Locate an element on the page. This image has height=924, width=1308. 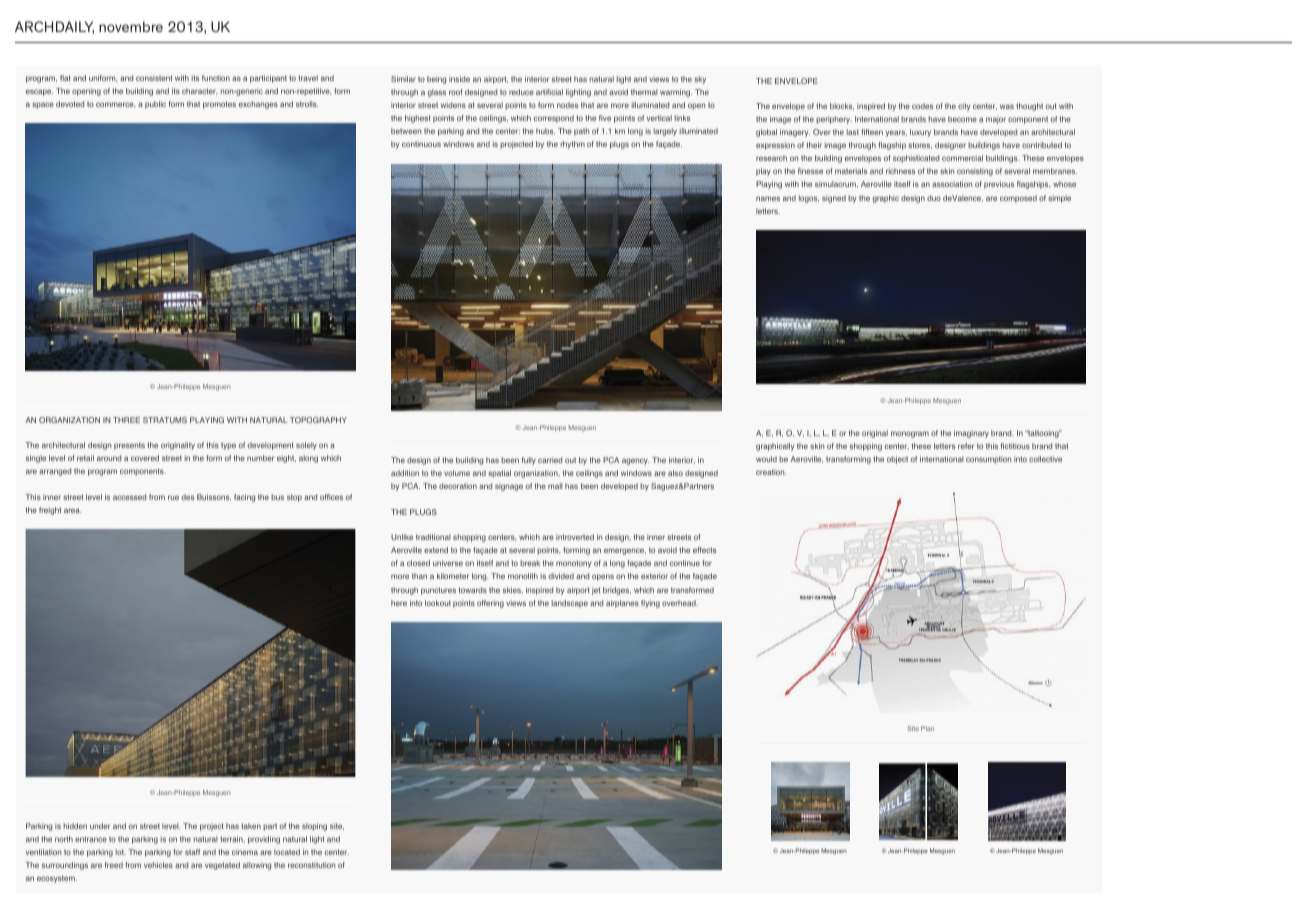
located is located at coordinates (287, 852).
